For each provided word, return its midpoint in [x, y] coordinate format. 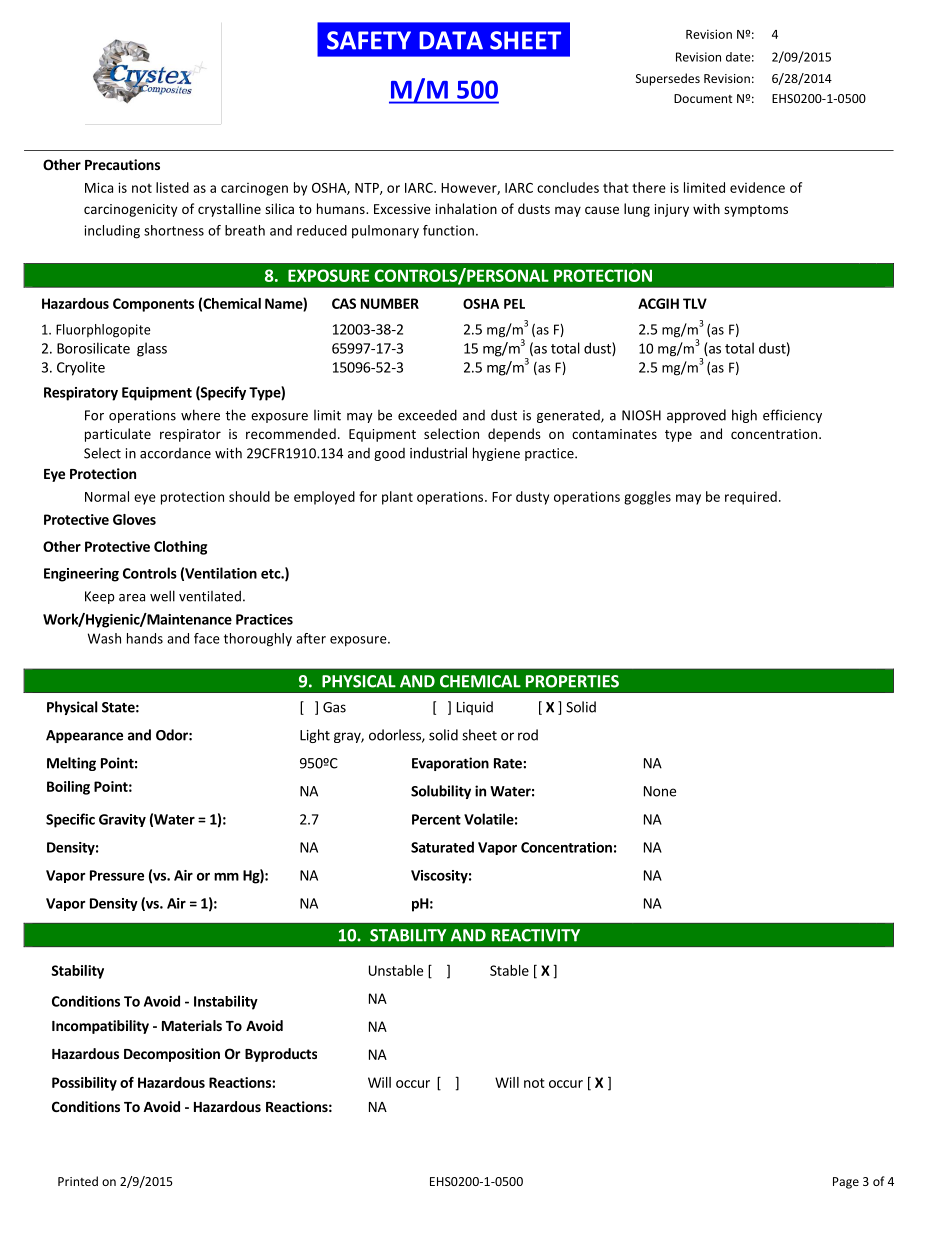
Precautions [122, 164]
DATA [451, 40]
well [162, 596]
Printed [78, 1181]
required [751, 498]
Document [703, 98]
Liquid [475, 708]
